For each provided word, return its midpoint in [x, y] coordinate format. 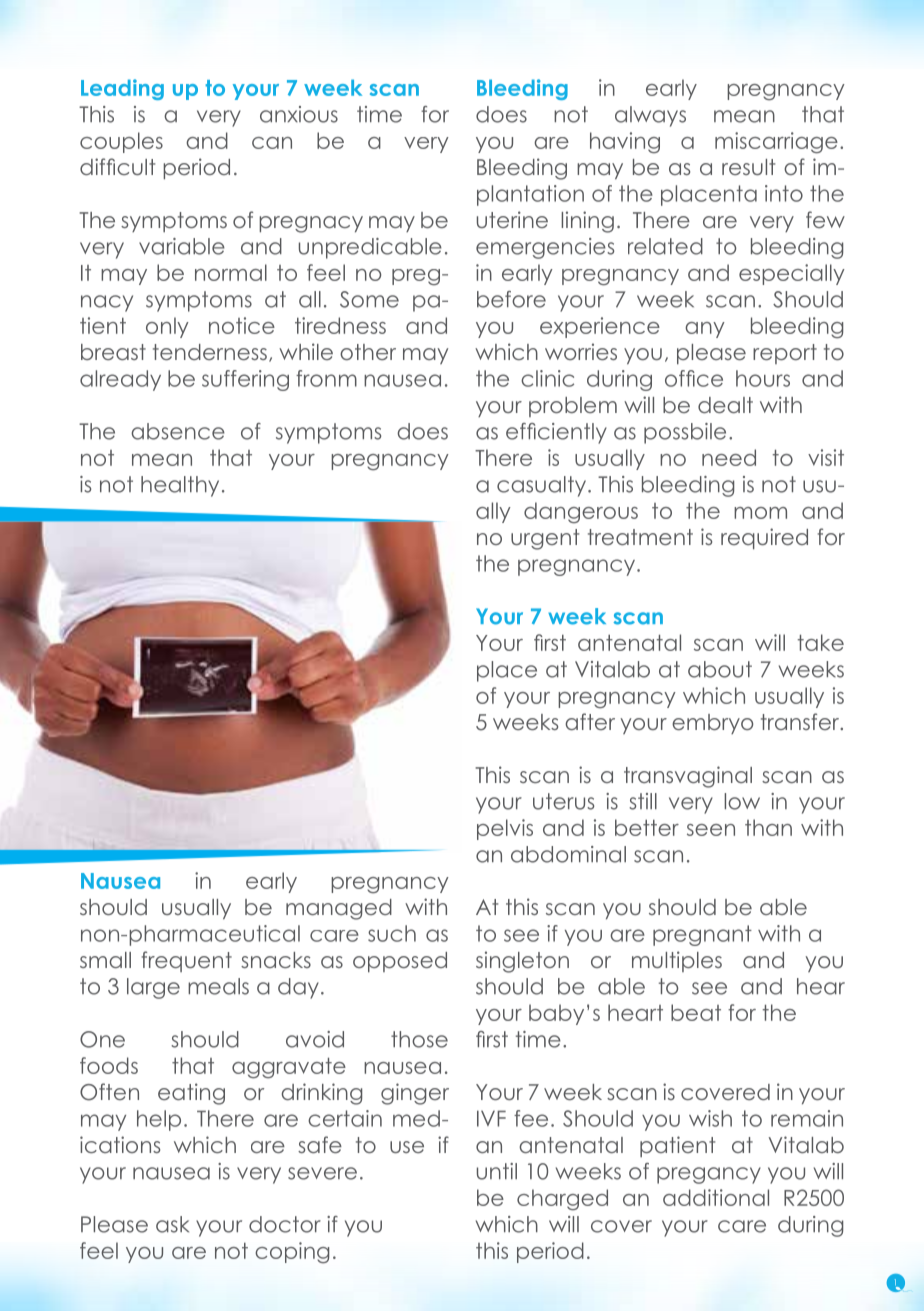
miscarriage [776, 143]
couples [121, 142]
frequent [187, 961]
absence [178, 431]
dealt [725, 405]
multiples [677, 961]
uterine [512, 219]
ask [172, 1224]
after [590, 721]
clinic [547, 378]
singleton [522, 962]
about [720, 669]
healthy [180, 486]
